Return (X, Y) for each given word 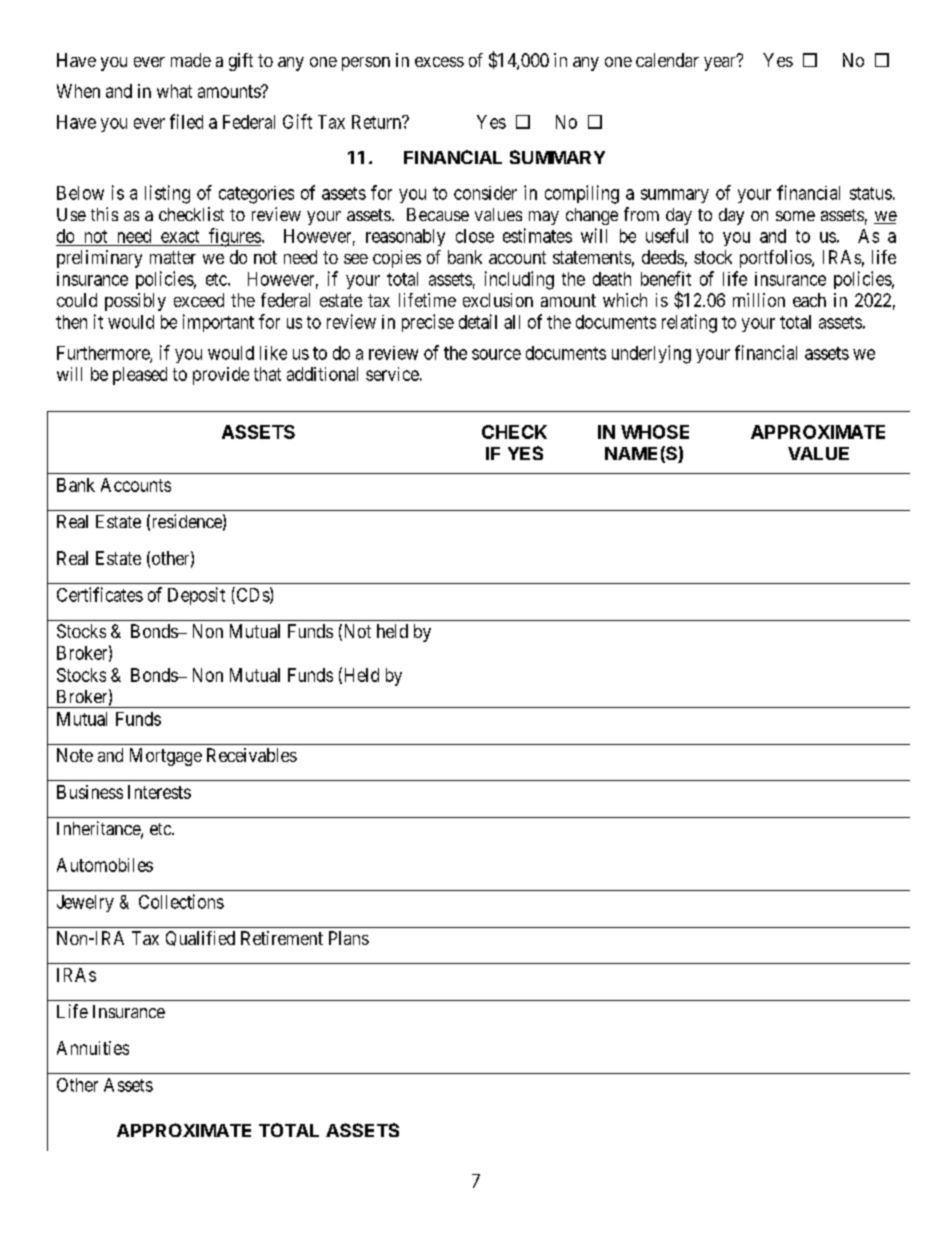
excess (439, 62)
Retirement (282, 938)
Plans (349, 938)
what (174, 91)
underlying (651, 354)
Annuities (93, 1048)
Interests (159, 792)
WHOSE (655, 432)
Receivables (252, 755)
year (721, 63)
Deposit (196, 596)
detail (478, 321)
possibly (135, 302)
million (759, 300)
